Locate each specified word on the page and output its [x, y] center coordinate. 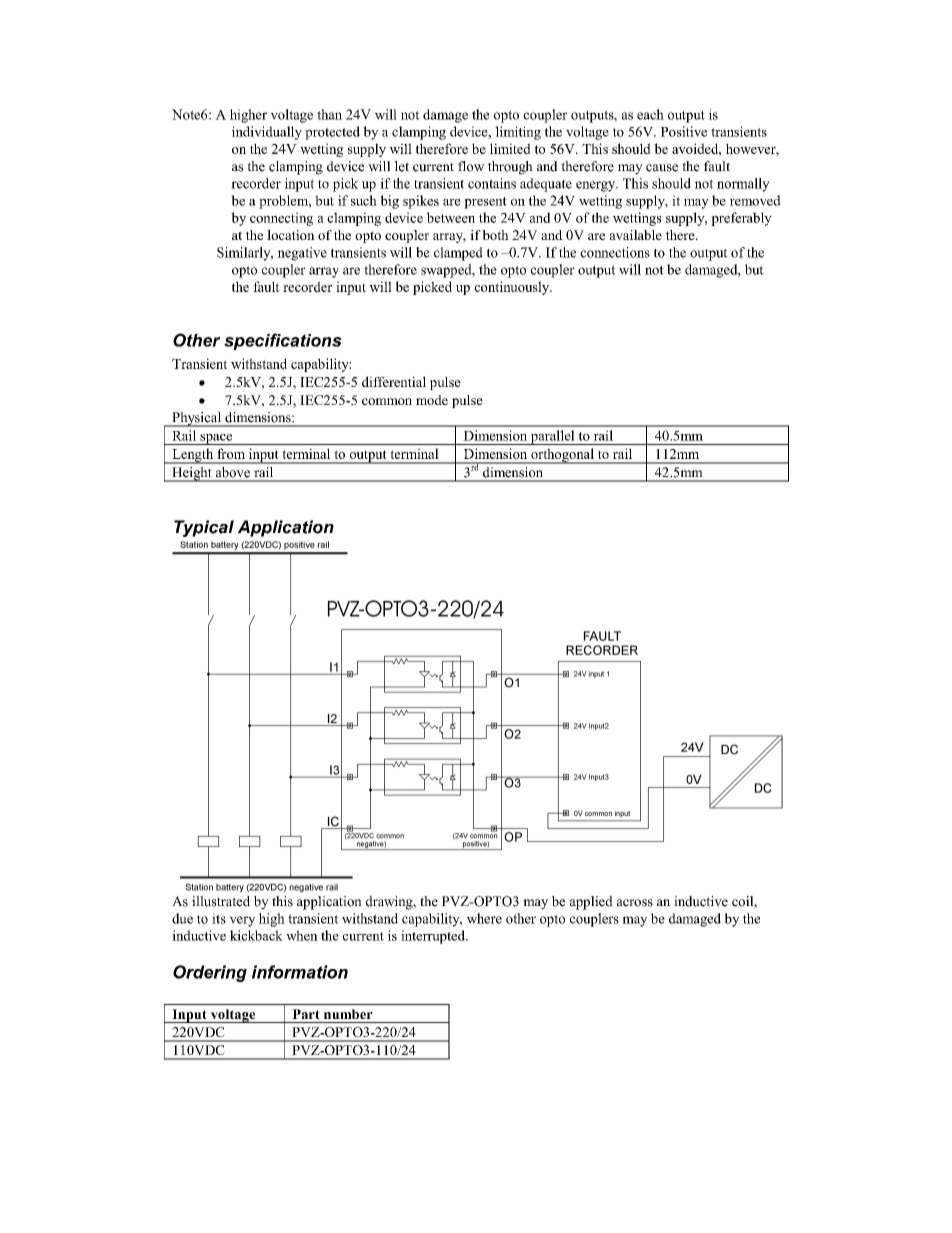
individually [267, 133]
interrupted [434, 937]
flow [471, 166]
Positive [683, 131]
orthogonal [562, 456]
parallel [553, 437]
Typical [204, 528]
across [635, 903]
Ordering [210, 973]
